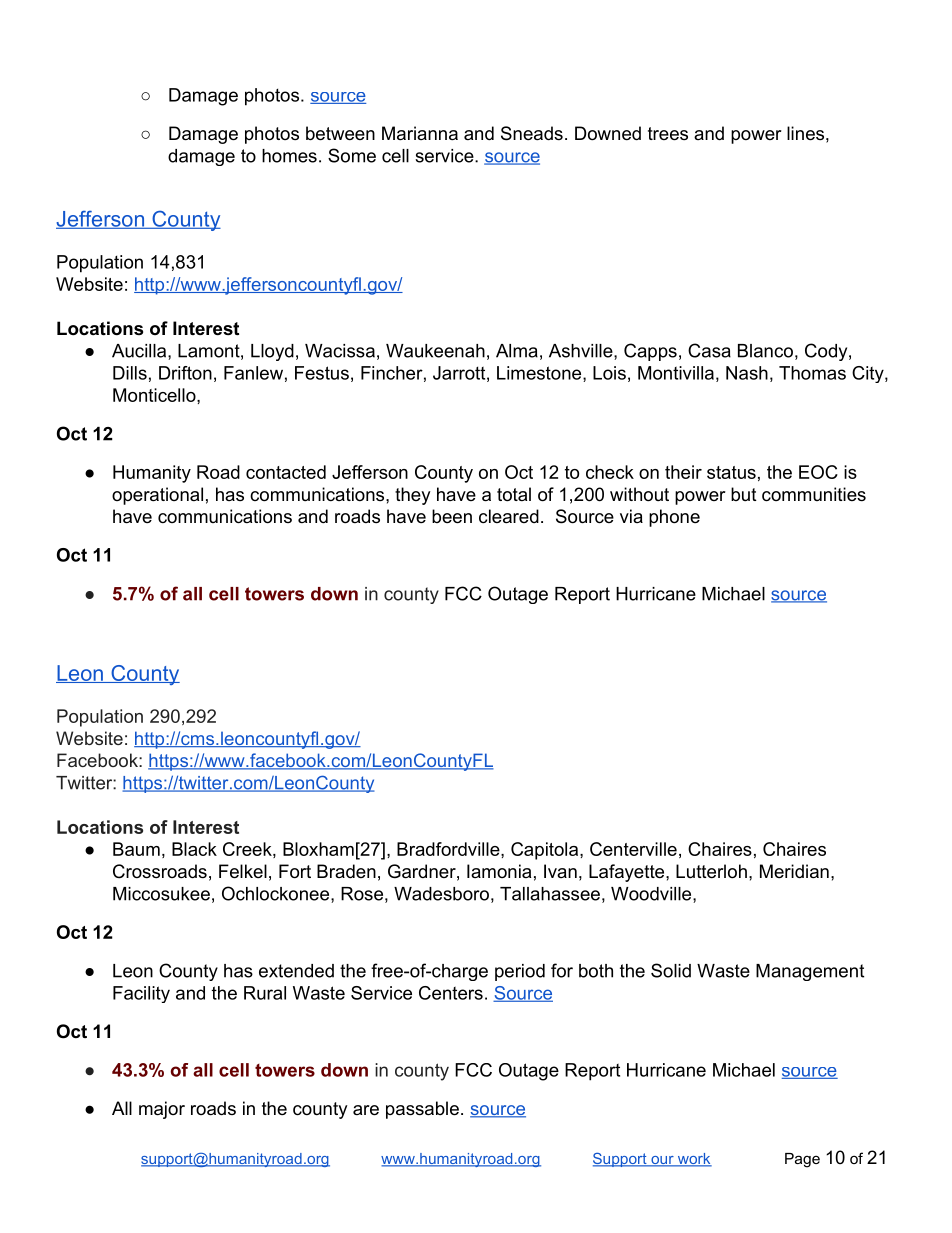 The height and width of the screenshot is (1233, 952). Describe the element at coordinates (805, 133) in the screenshot. I see `lines` at that location.
